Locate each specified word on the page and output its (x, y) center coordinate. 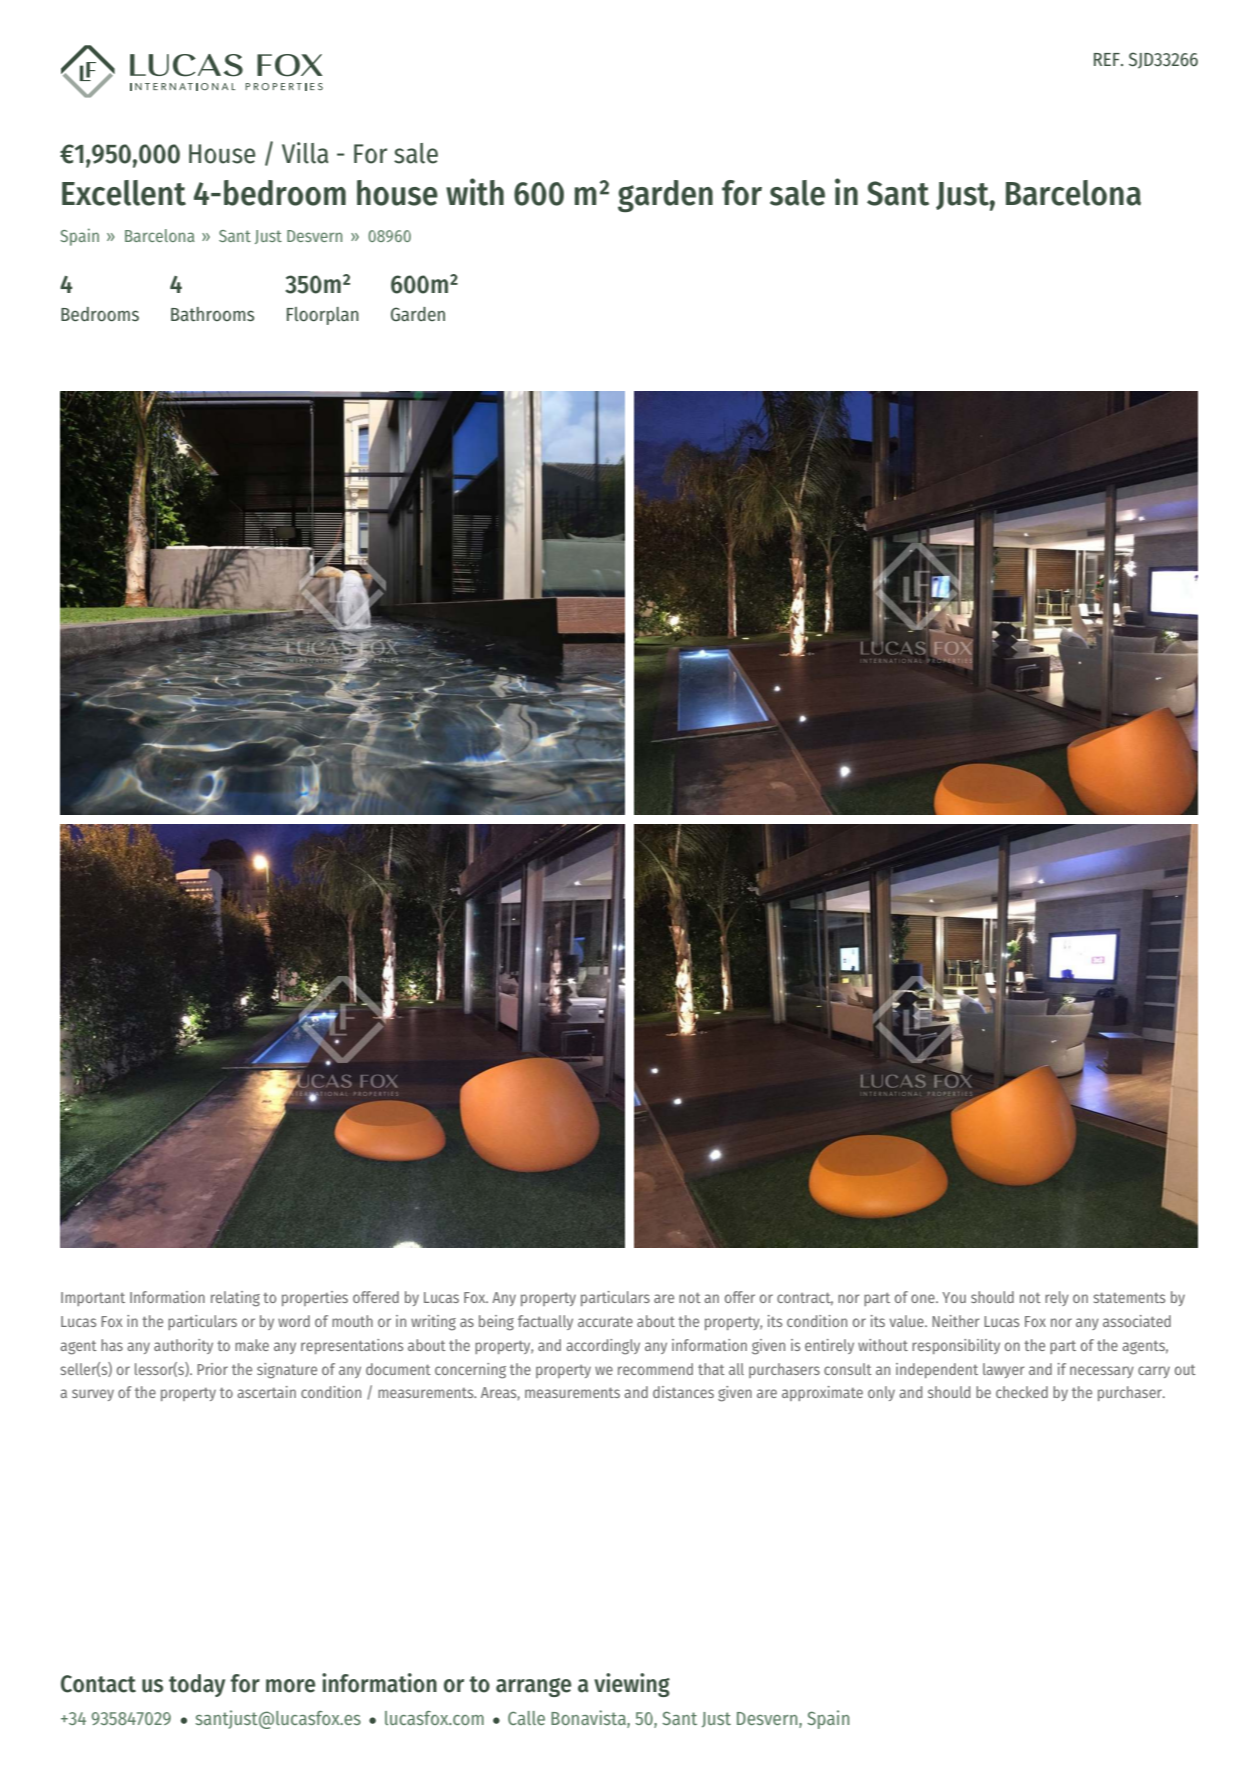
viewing (632, 1685)
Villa (305, 153)
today (197, 1685)
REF (1108, 59)
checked (1022, 1392)
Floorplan (323, 316)
